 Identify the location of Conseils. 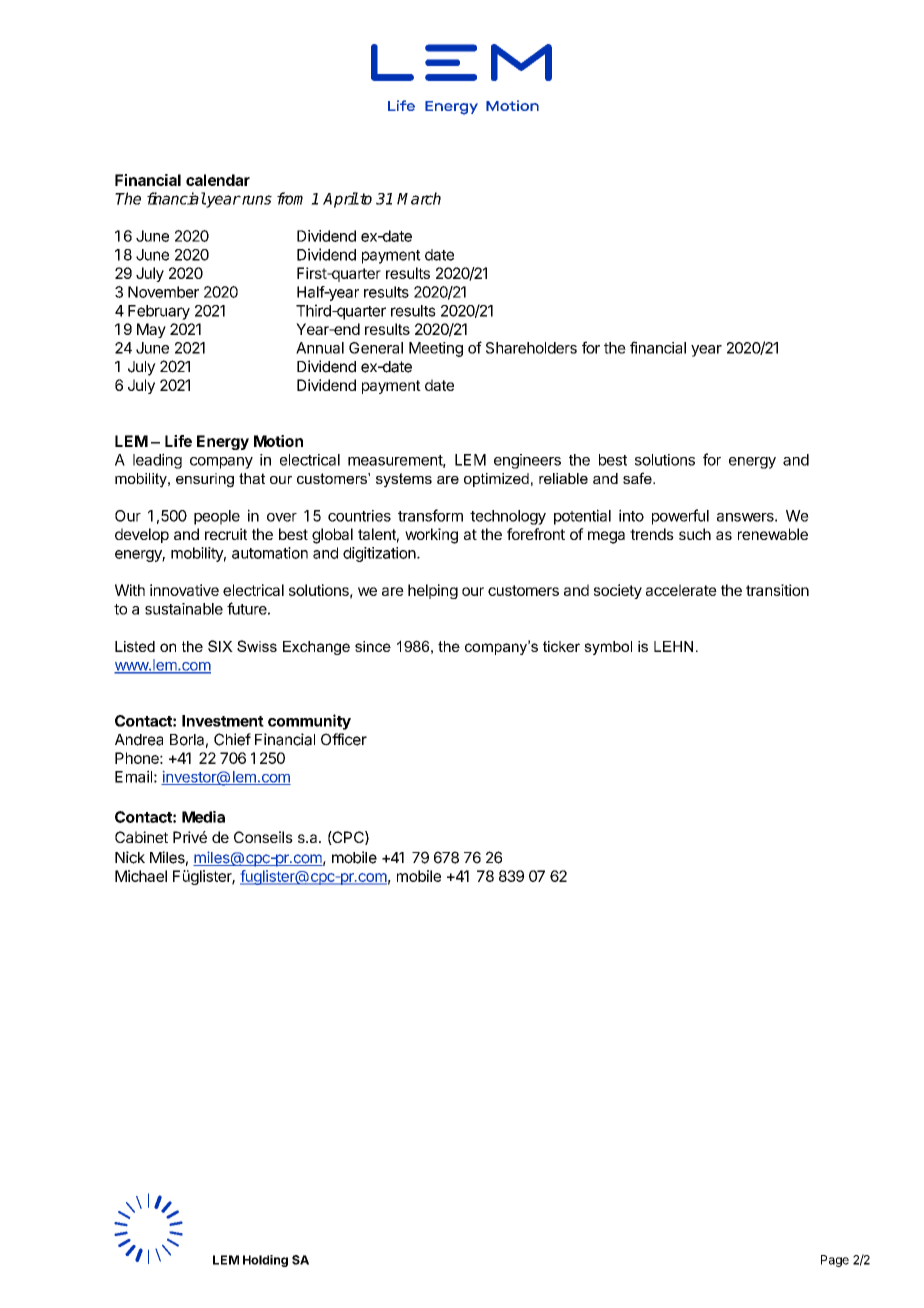
(263, 837).
